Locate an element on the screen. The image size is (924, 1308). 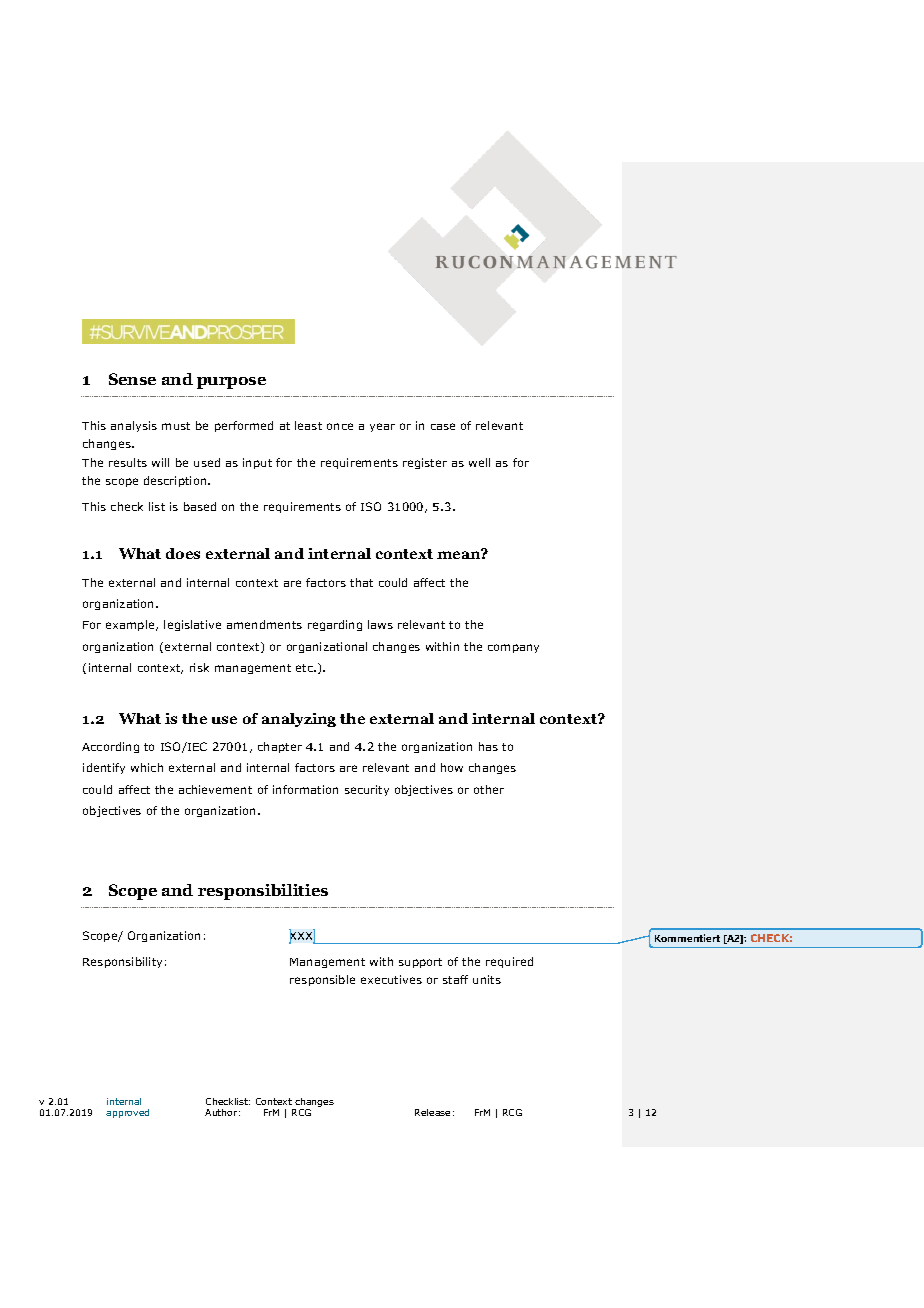
Sense is located at coordinates (132, 379).
